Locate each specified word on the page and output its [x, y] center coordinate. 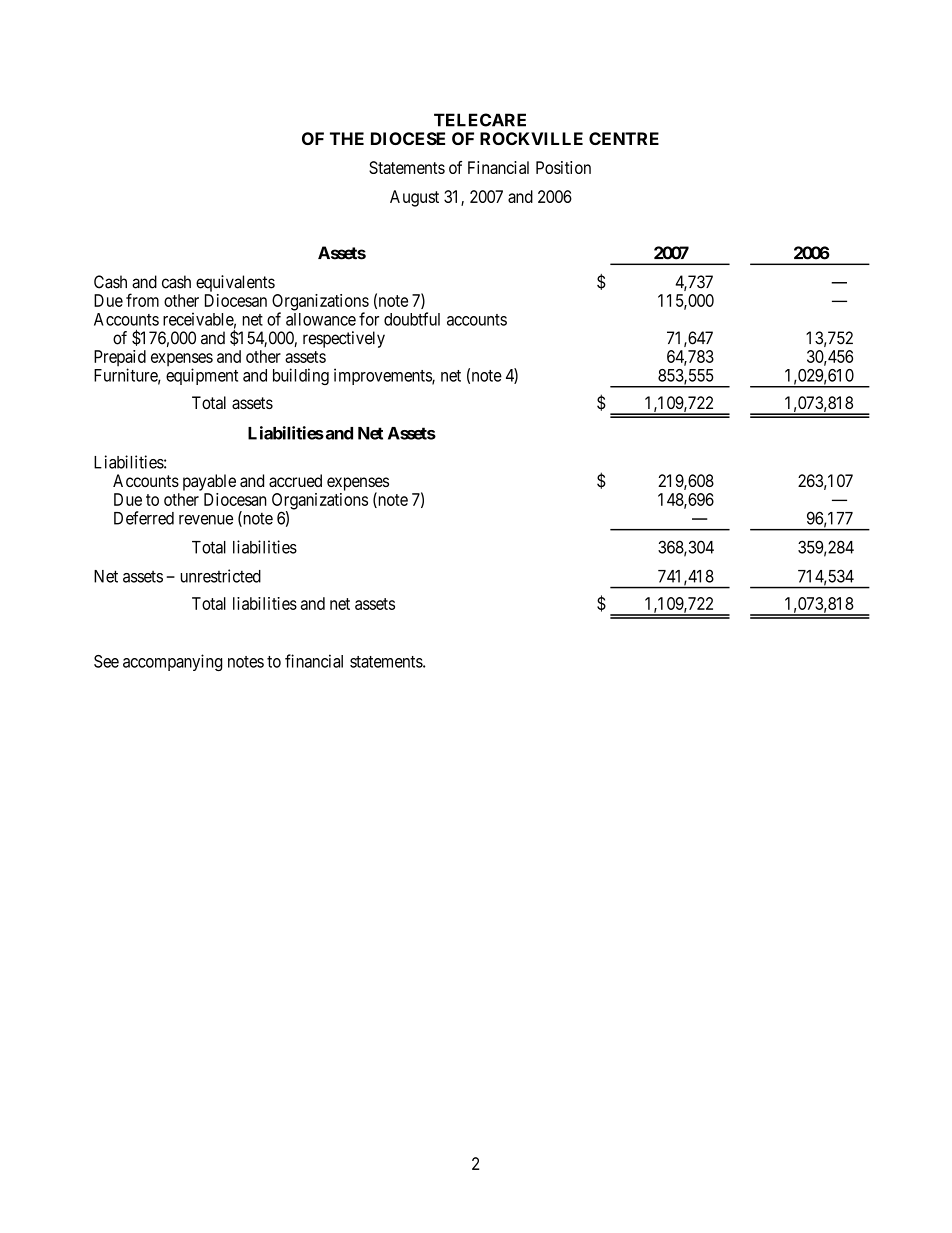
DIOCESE [408, 138]
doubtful [412, 319]
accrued [295, 480]
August [414, 198]
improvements [383, 376]
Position [563, 167]
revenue [206, 520]
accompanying [172, 662]
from [142, 300]
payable [209, 482]
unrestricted [220, 576]
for [369, 319]
